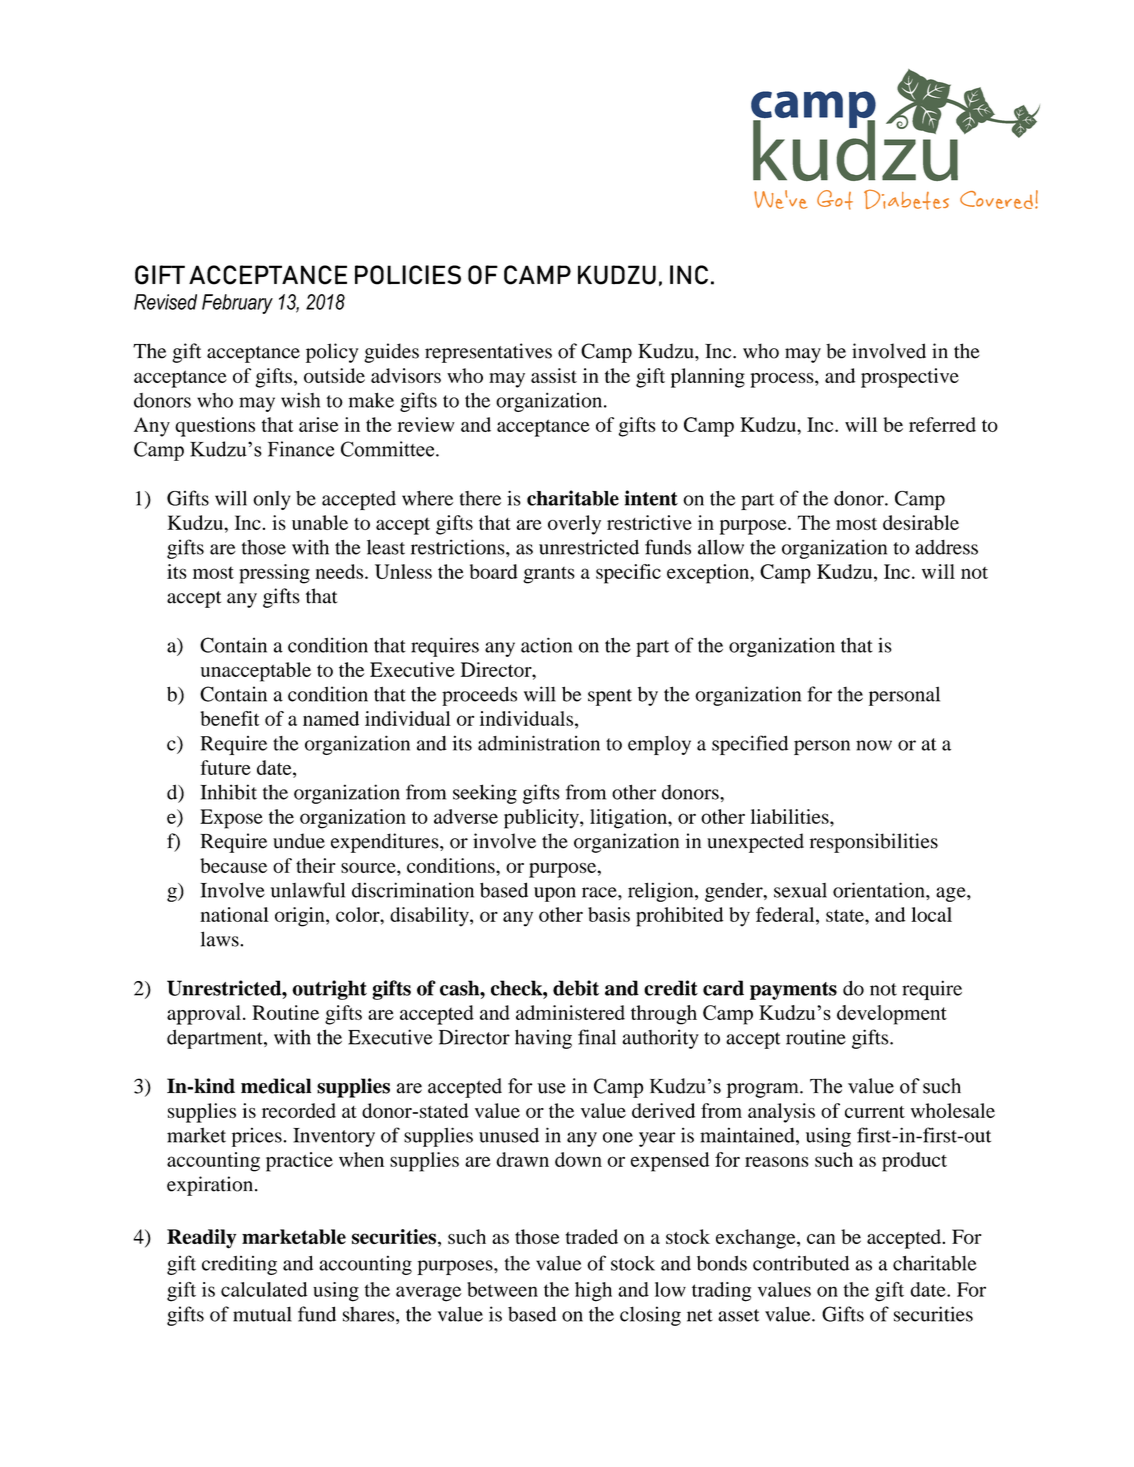 The width and height of the screenshot is (1134, 1467). What do you see at coordinates (892, 1015) in the screenshot?
I see `development` at bounding box center [892, 1015].
